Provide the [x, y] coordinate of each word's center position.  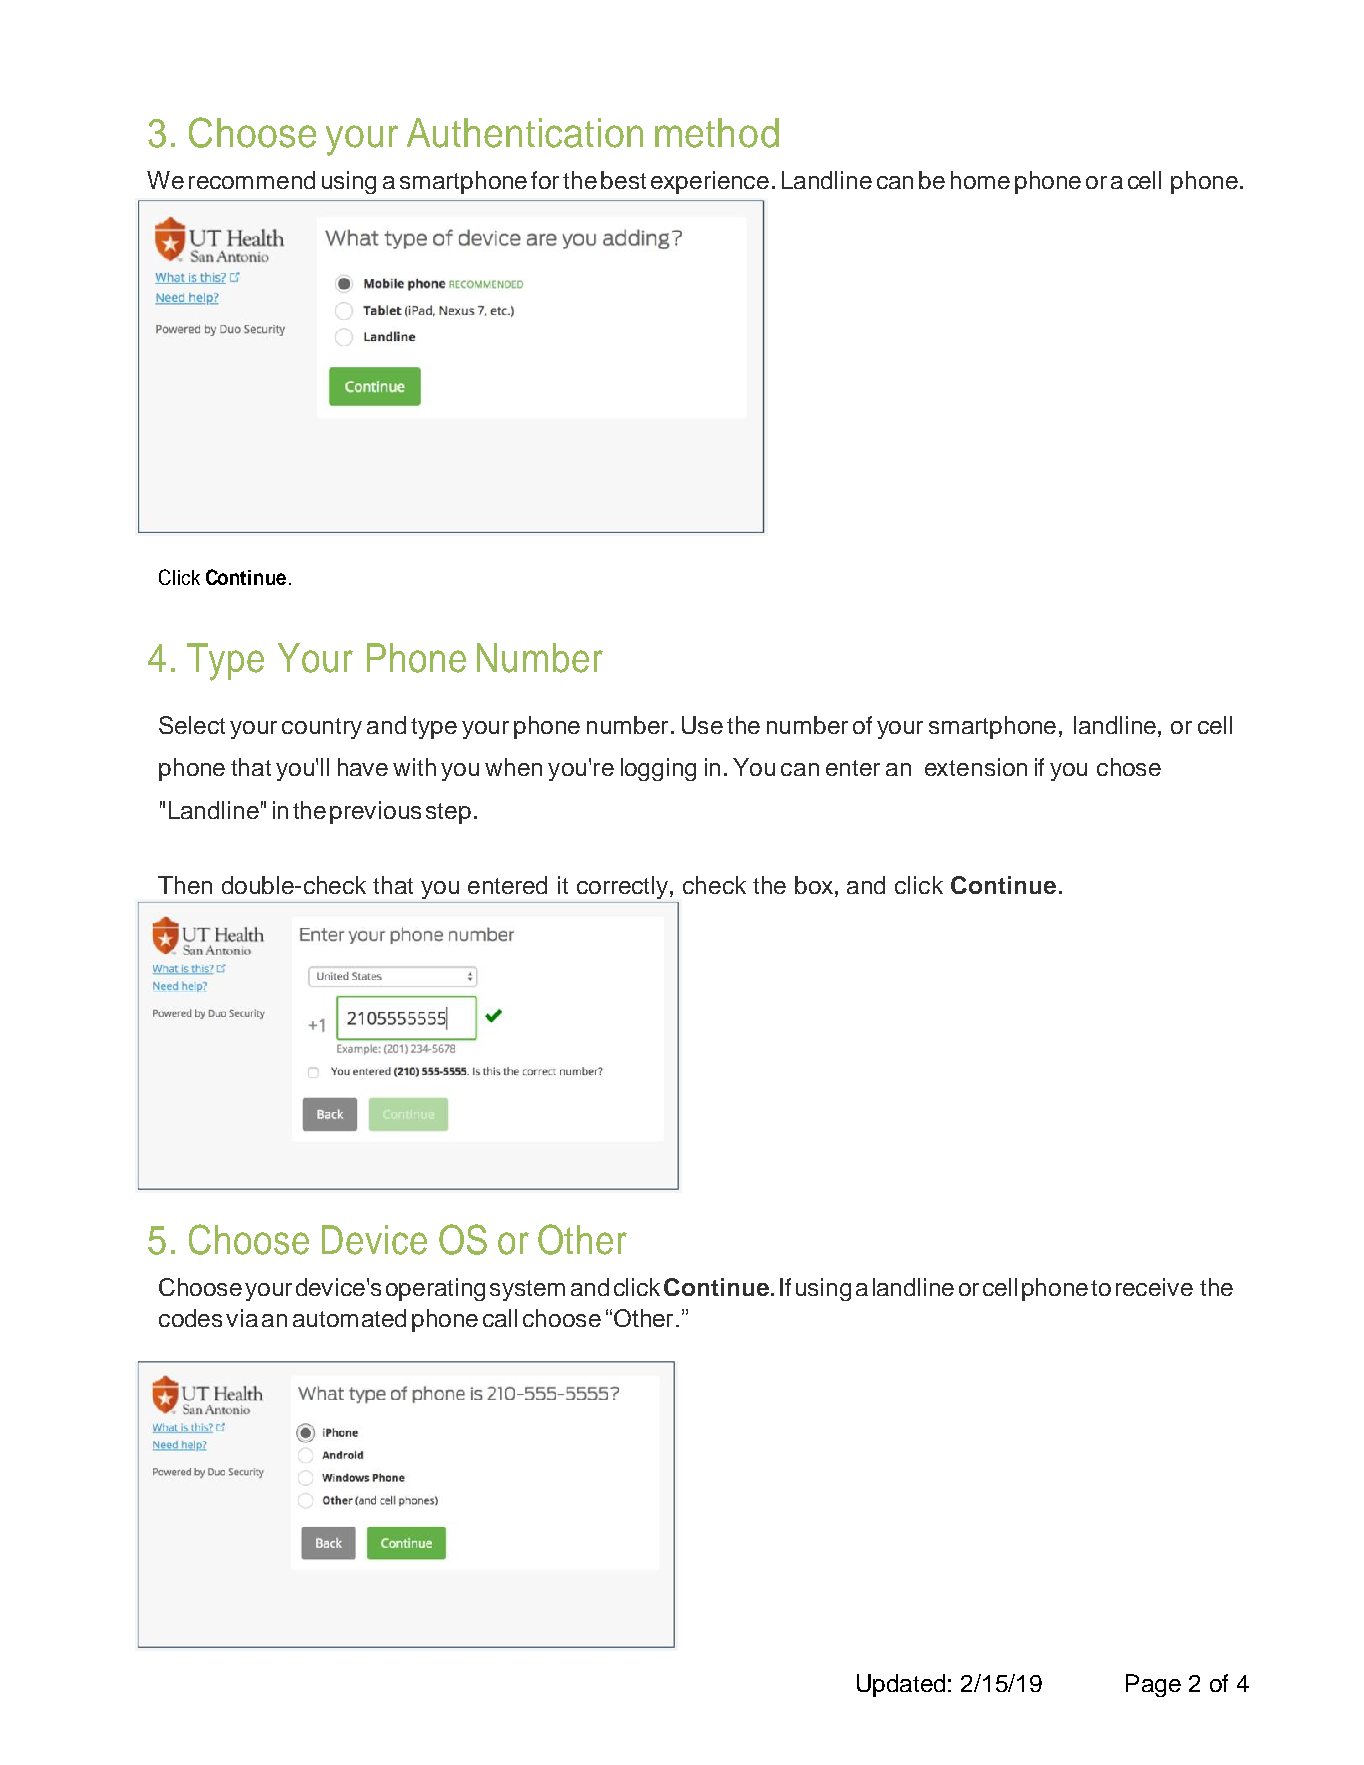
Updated [901, 1685]
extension [976, 767]
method [717, 133]
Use [702, 725]
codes [190, 1318]
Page [1153, 1685]
